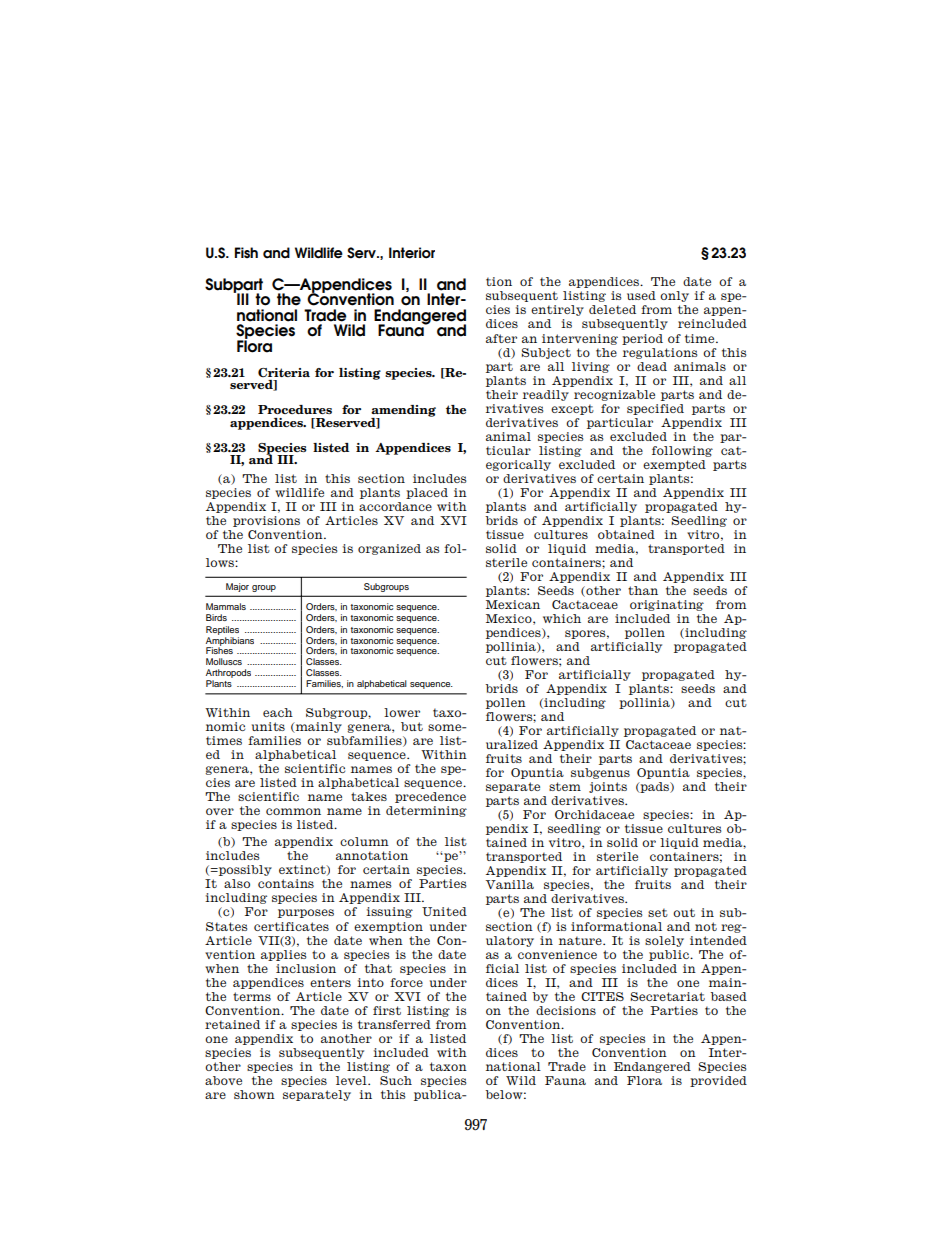 This image has height=1233, width=952. I want to click on provisions, so click(266, 521).
